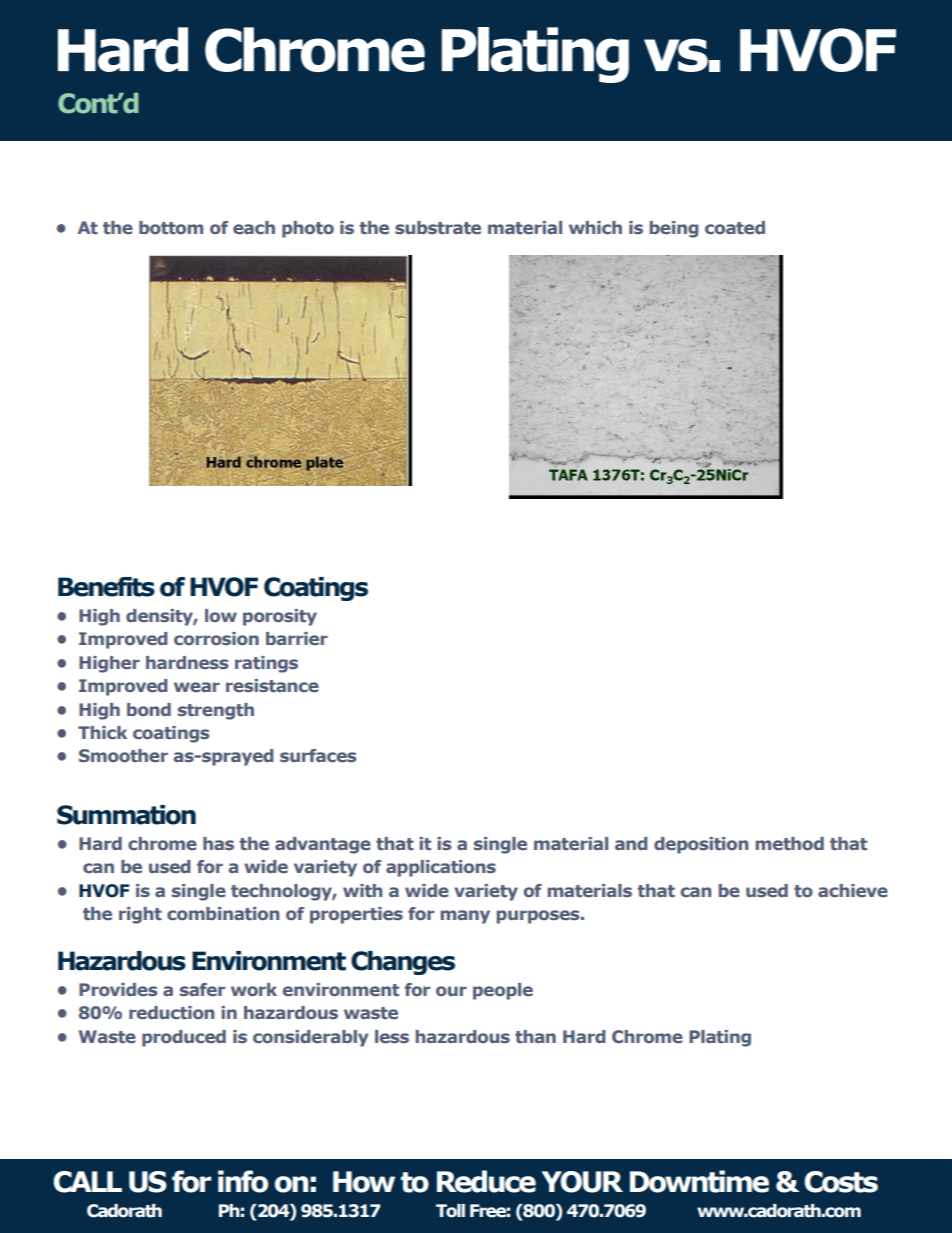 The width and height of the image is (952, 1233). Describe the element at coordinates (318, 755) in the image. I see `surfaces` at that location.
